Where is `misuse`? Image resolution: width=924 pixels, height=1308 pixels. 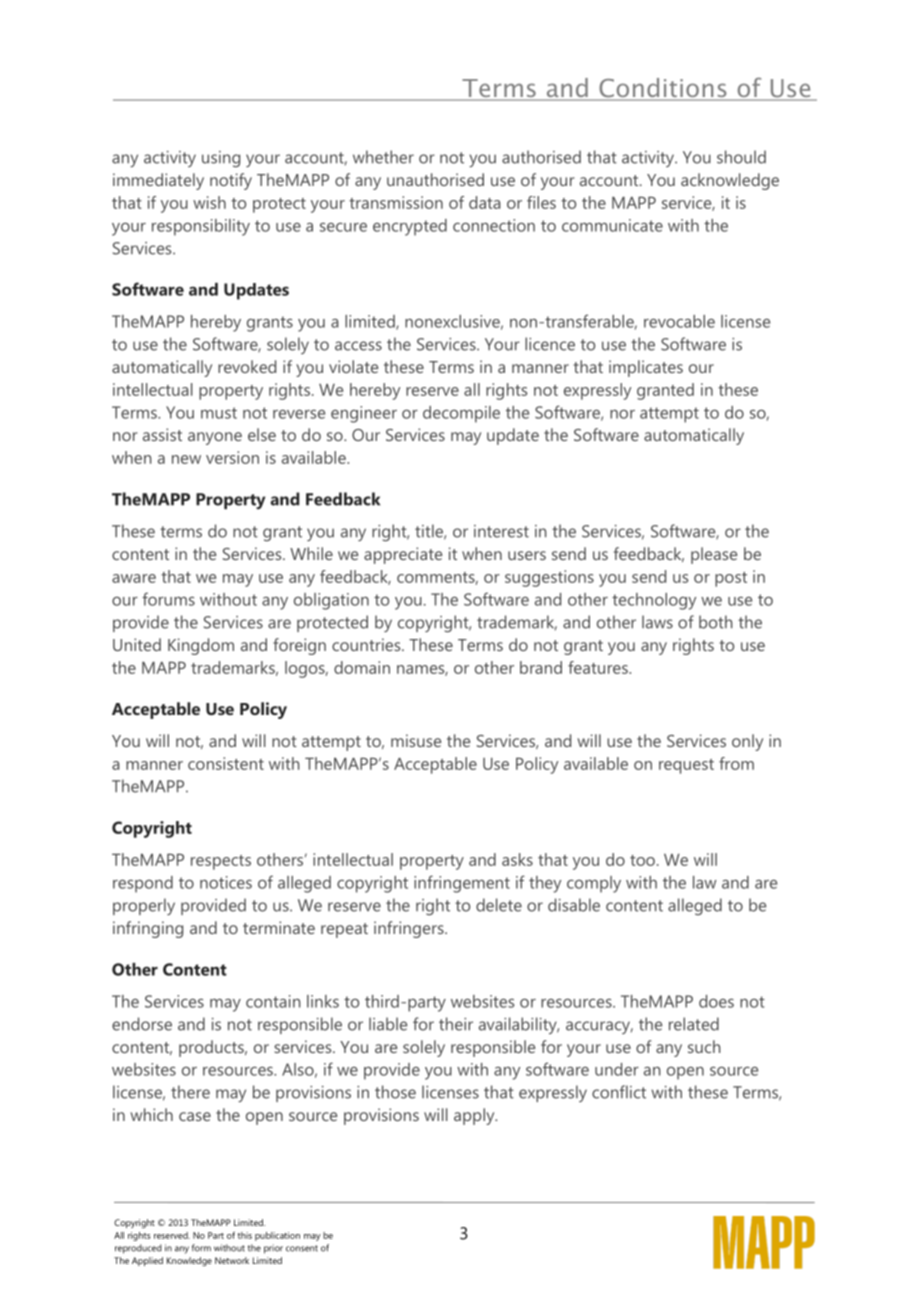
misuse is located at coordinates (416, 740).
